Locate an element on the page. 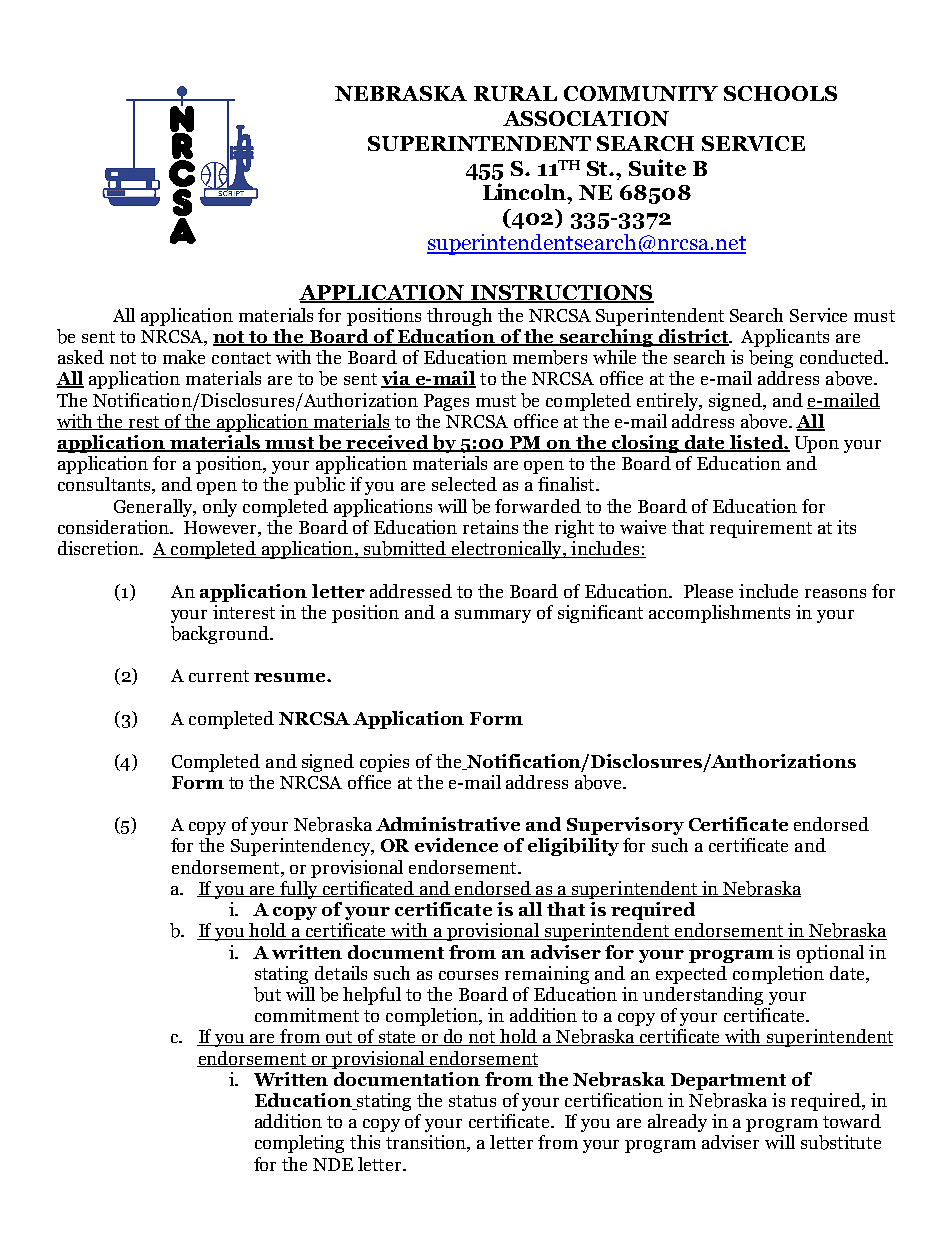  Pages is located at coordinates (446, 402).
